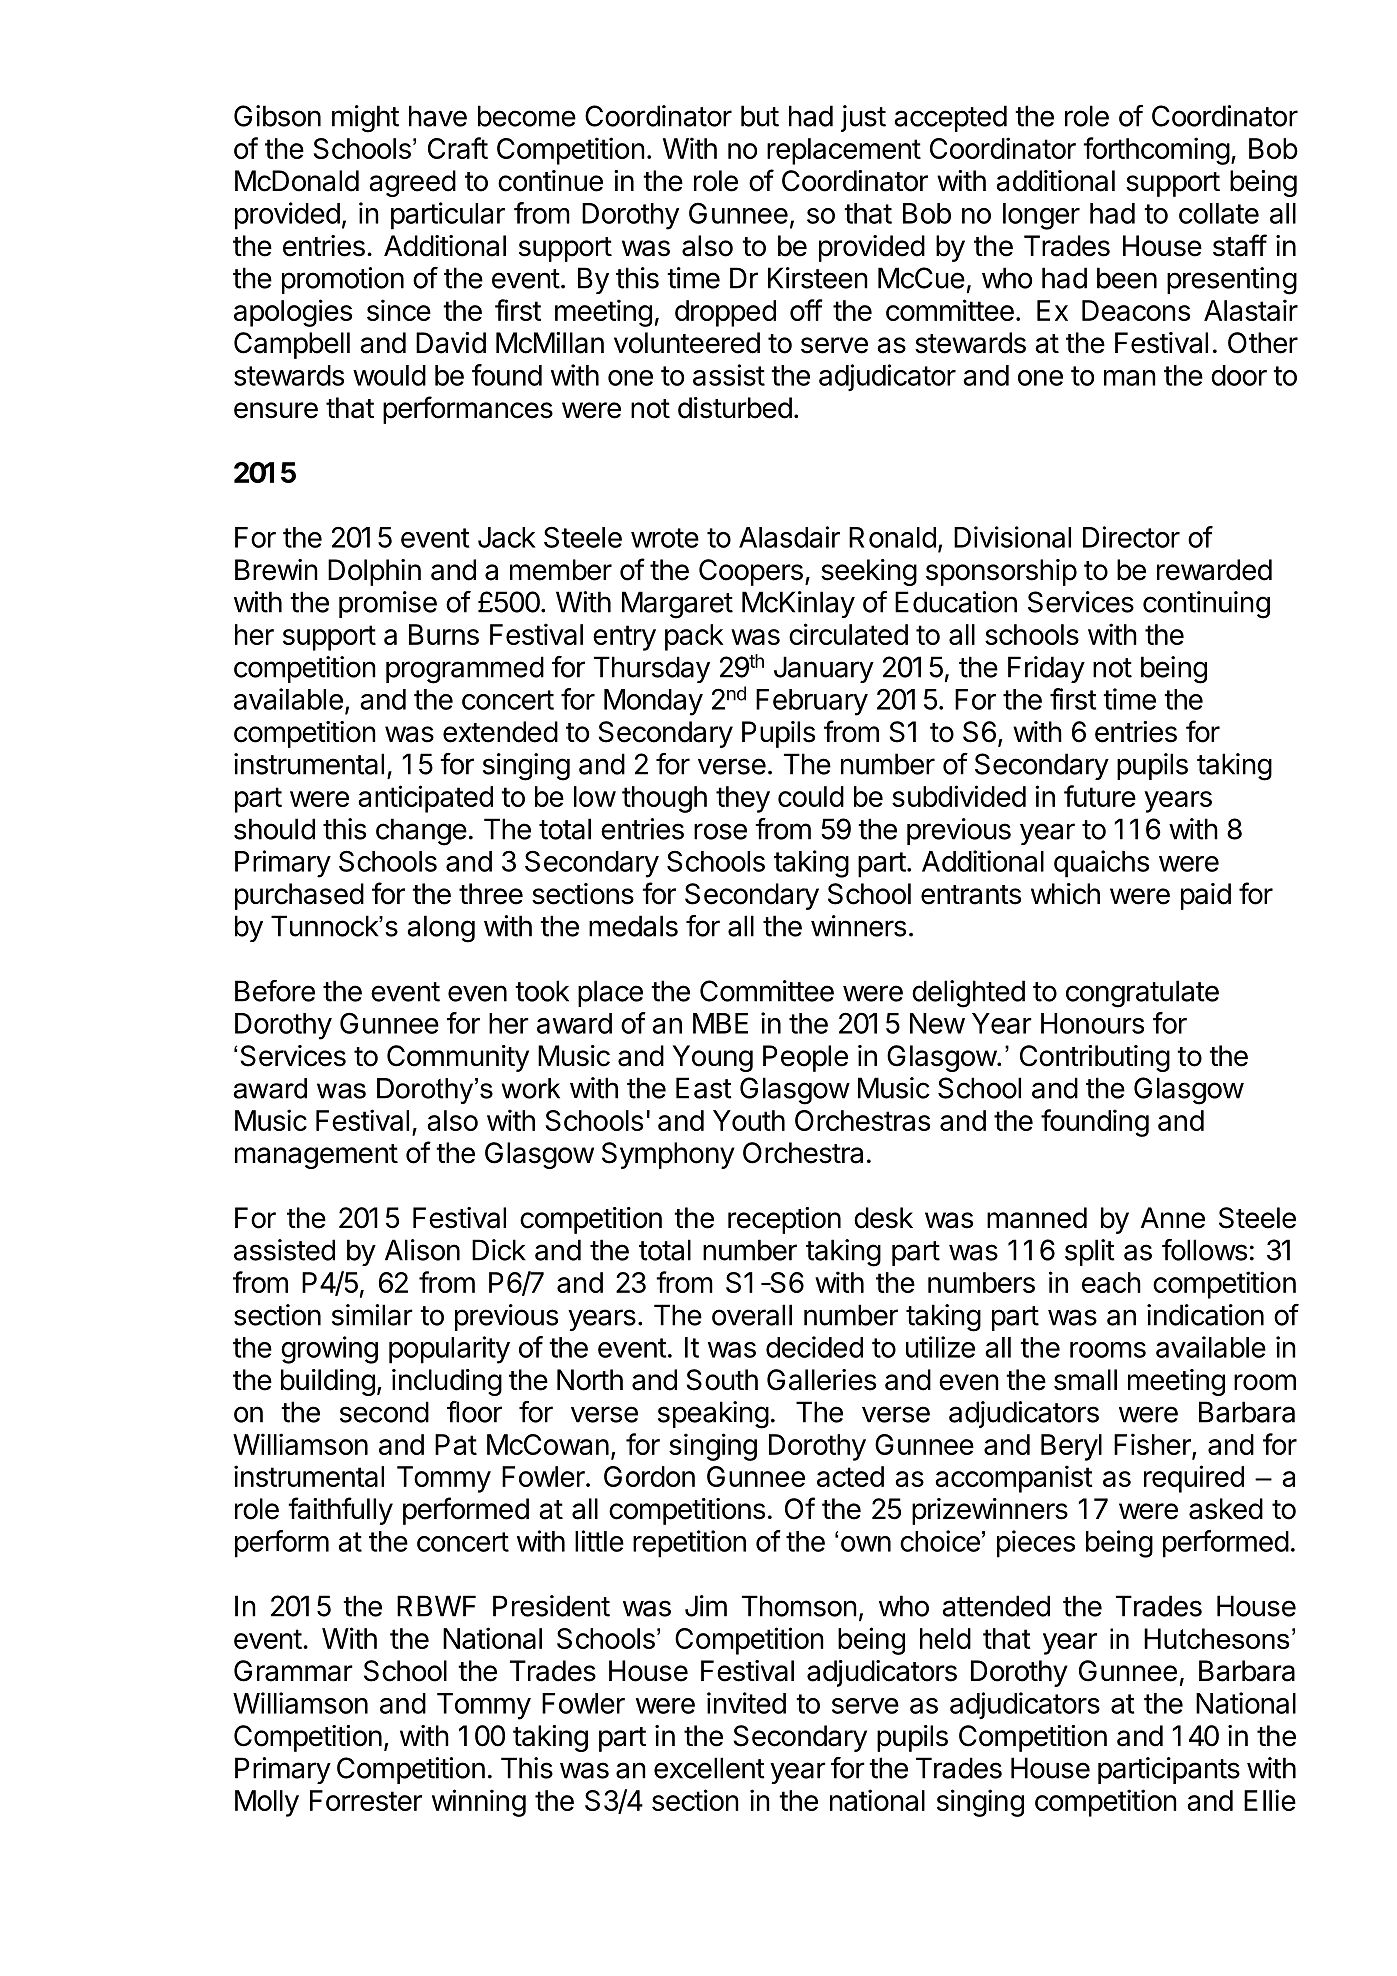 The width and height of the document is (1397, 1976). What do you see at coordinates (388, 604) in the document?
I see `promise` at bounding box center [388, 604].
